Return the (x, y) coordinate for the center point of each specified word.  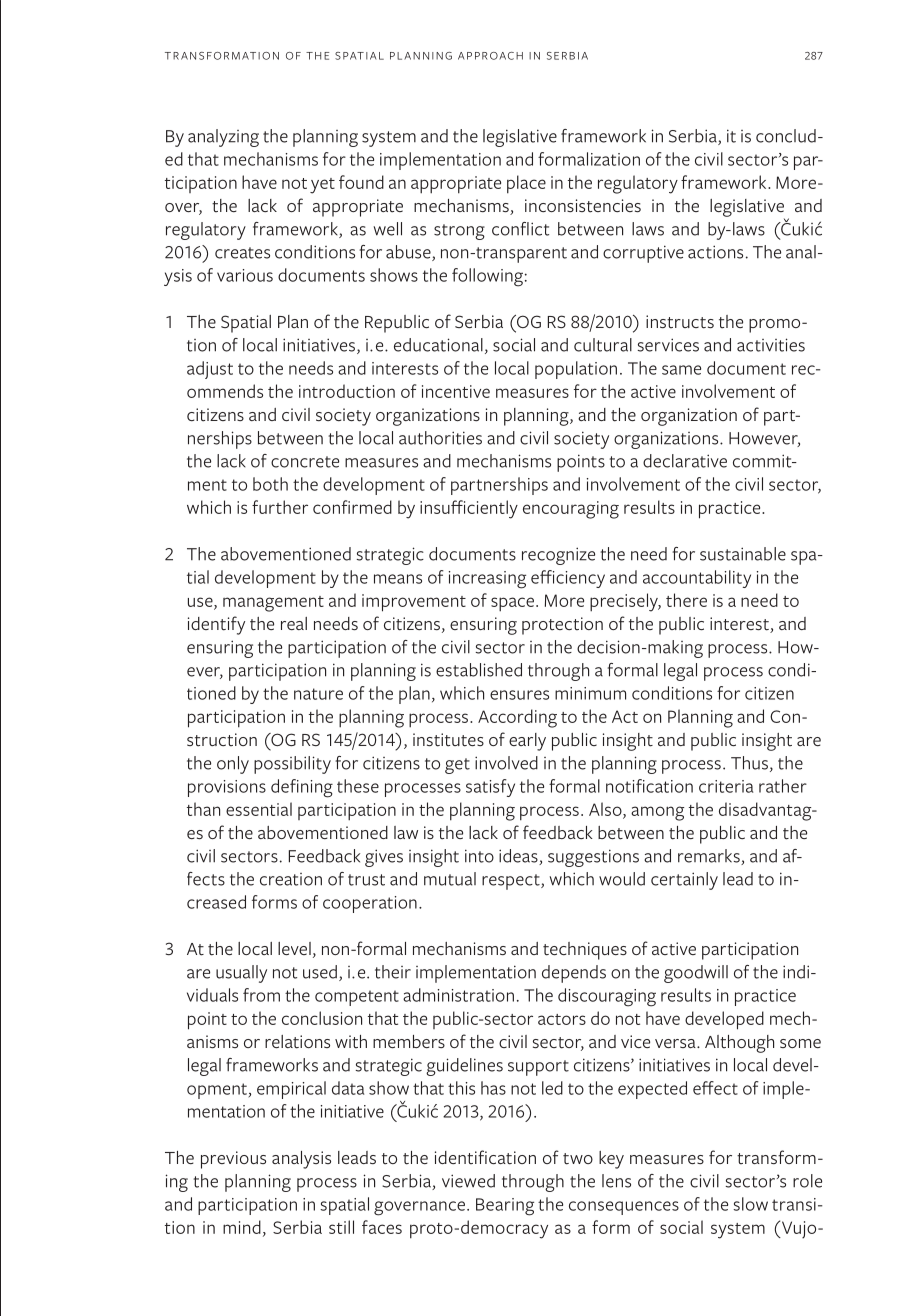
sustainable (743, 554)
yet (322, 186)
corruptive (643, 254)
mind (242, 1227)
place (526, 184)
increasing (487, 580)
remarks (710, 857)
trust (366, 880)
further (280, 507)
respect (512, 882)
